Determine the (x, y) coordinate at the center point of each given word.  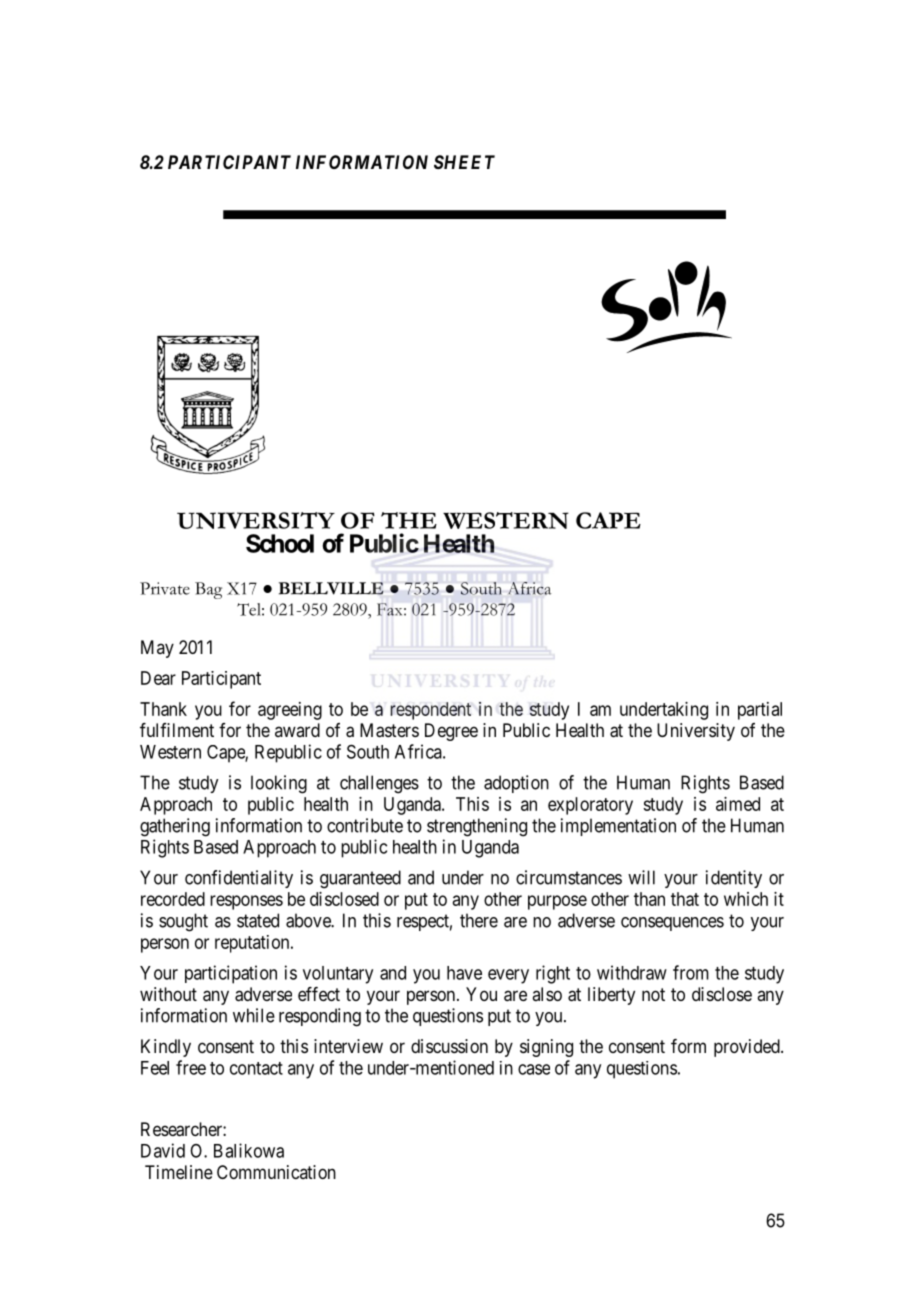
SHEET (464, 162)
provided (748, 1048)
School (280, 543)
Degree (451, 732)
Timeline (179, 1172)
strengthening (477, 827)
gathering (175, 827)
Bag (208, 590)
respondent (430, 711)
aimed (738, 804)
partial (760, 711)
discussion (449, 1046)
